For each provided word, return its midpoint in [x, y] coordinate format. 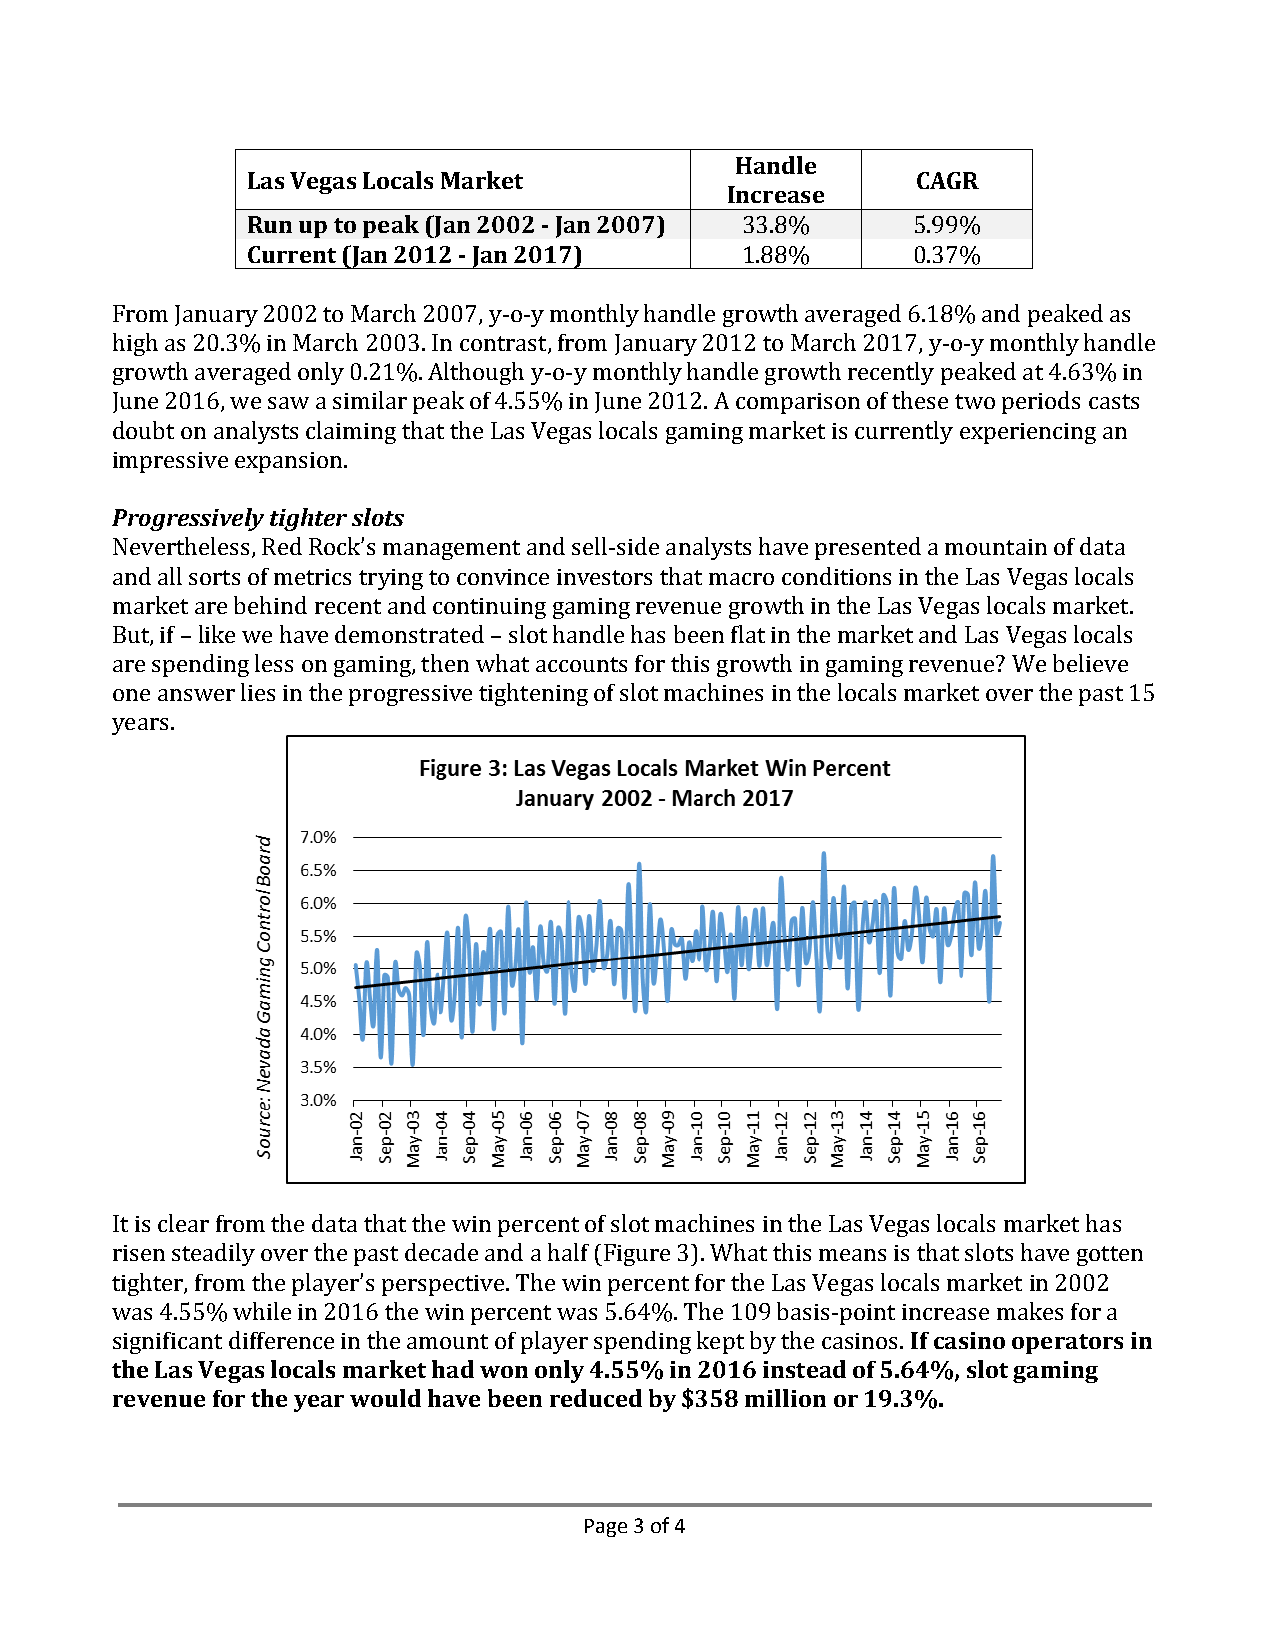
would [385, 1398]
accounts [581, 664]
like [217, 634]
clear [183, 1223]
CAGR [948, 180]
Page [606, 1528]
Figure [637, 1255]
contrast [504, 345]
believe [1090, 663]
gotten [1110, 1256]
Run [270, 224]
